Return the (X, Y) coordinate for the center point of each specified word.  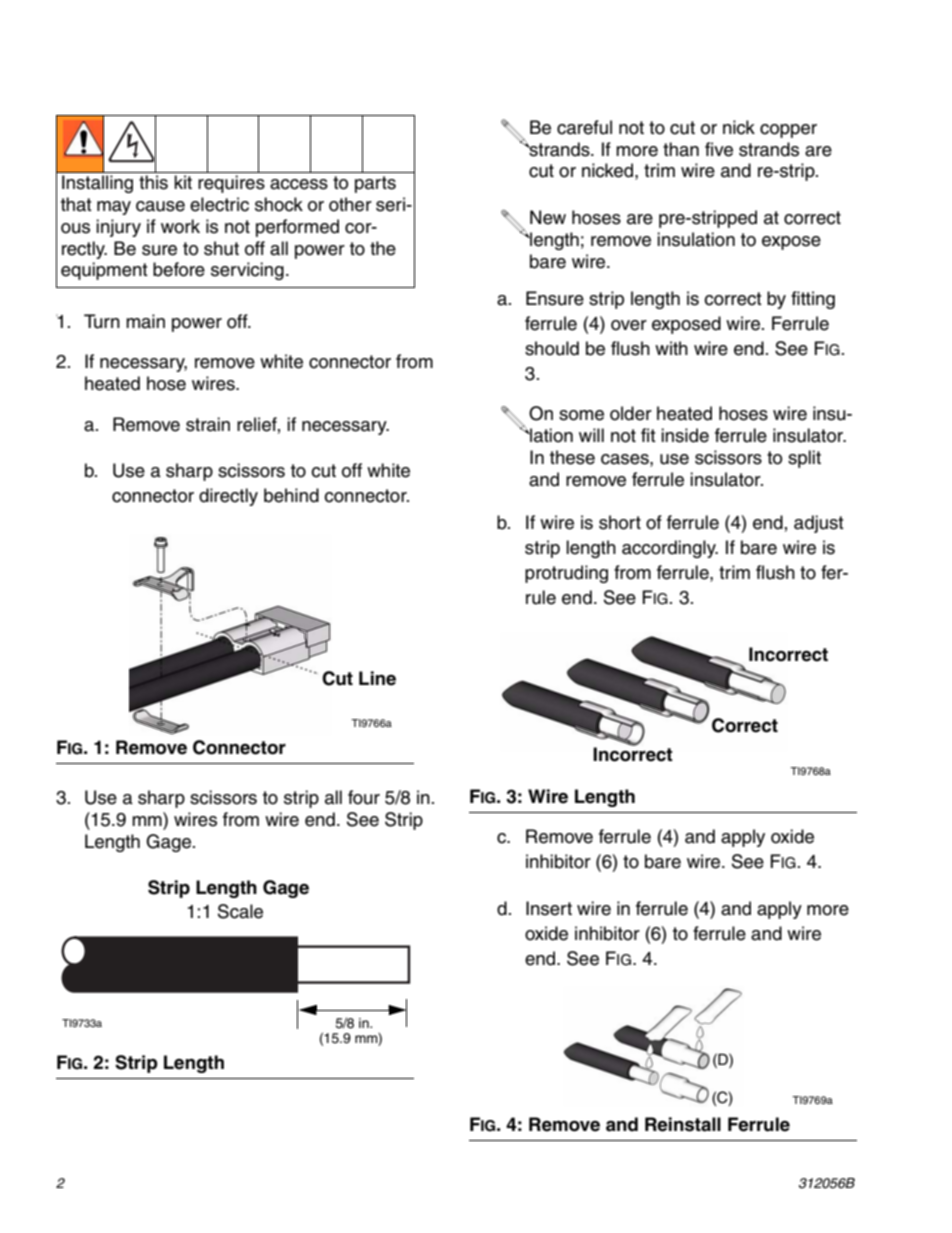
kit (183, 182)
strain (208, 424)
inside (685, 435)
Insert (549, 908)
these (572, 457)
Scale (240, 911)
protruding (566, 574)
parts (375, 184)
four (364, 797)
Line (377, 678)
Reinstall (683, 1124)
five (719, 149)
